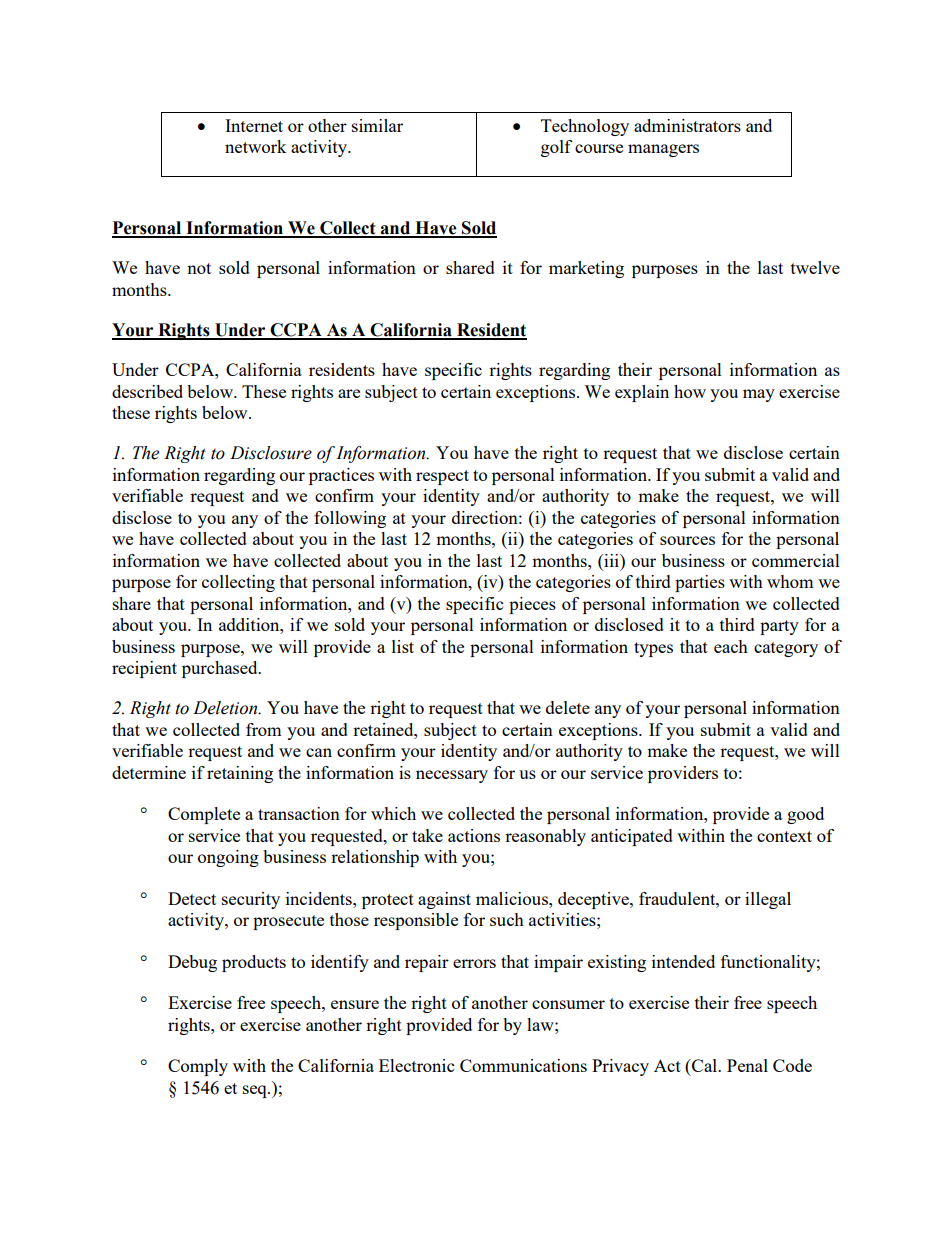 This screenshot has height=1233, width=952. What do you see at coordinates (523, 1065) in the screenshot?
I see `Communications` at bounding box center [523, 1065].
